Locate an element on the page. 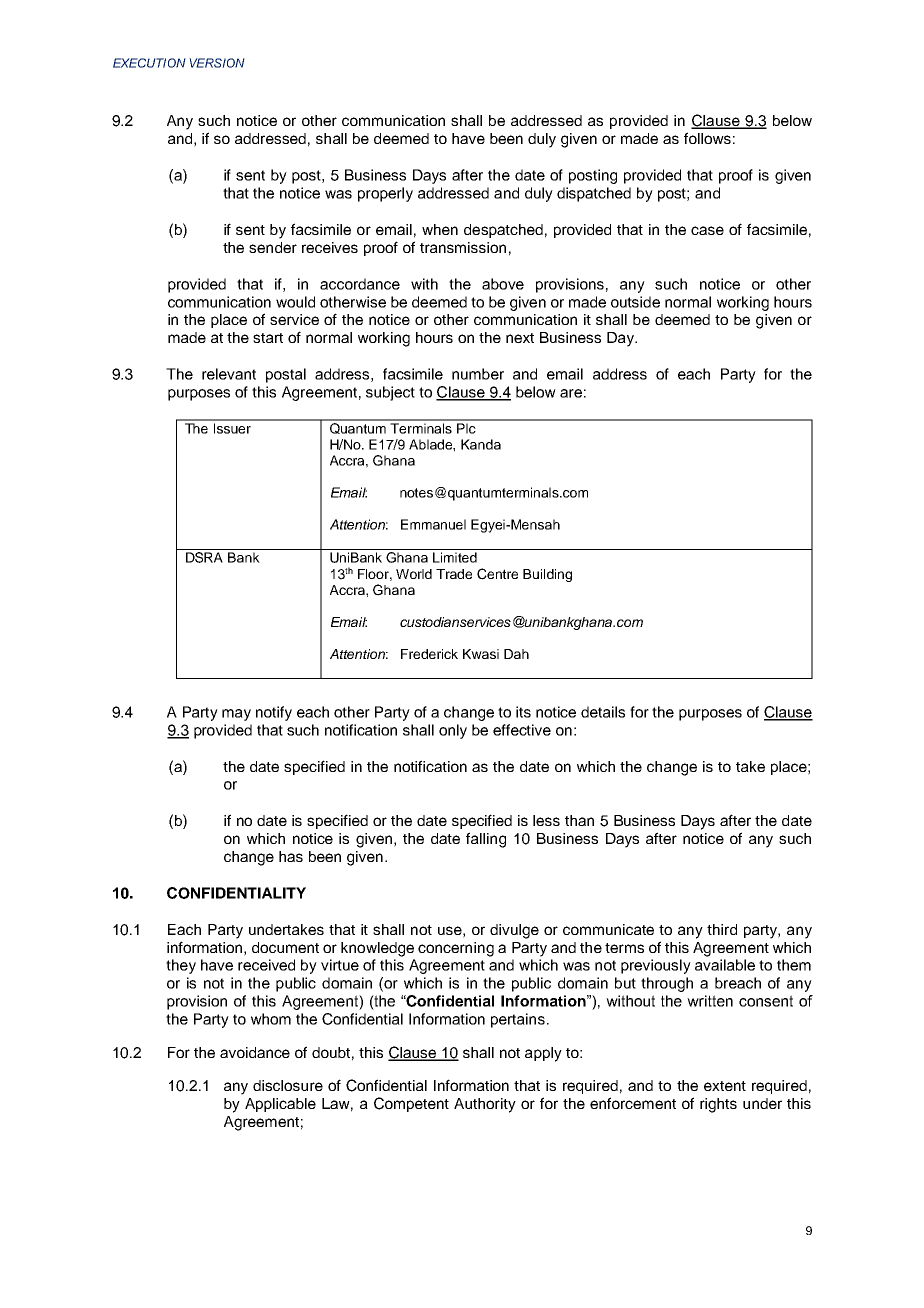  Building is located at coordinates (547, 575).
